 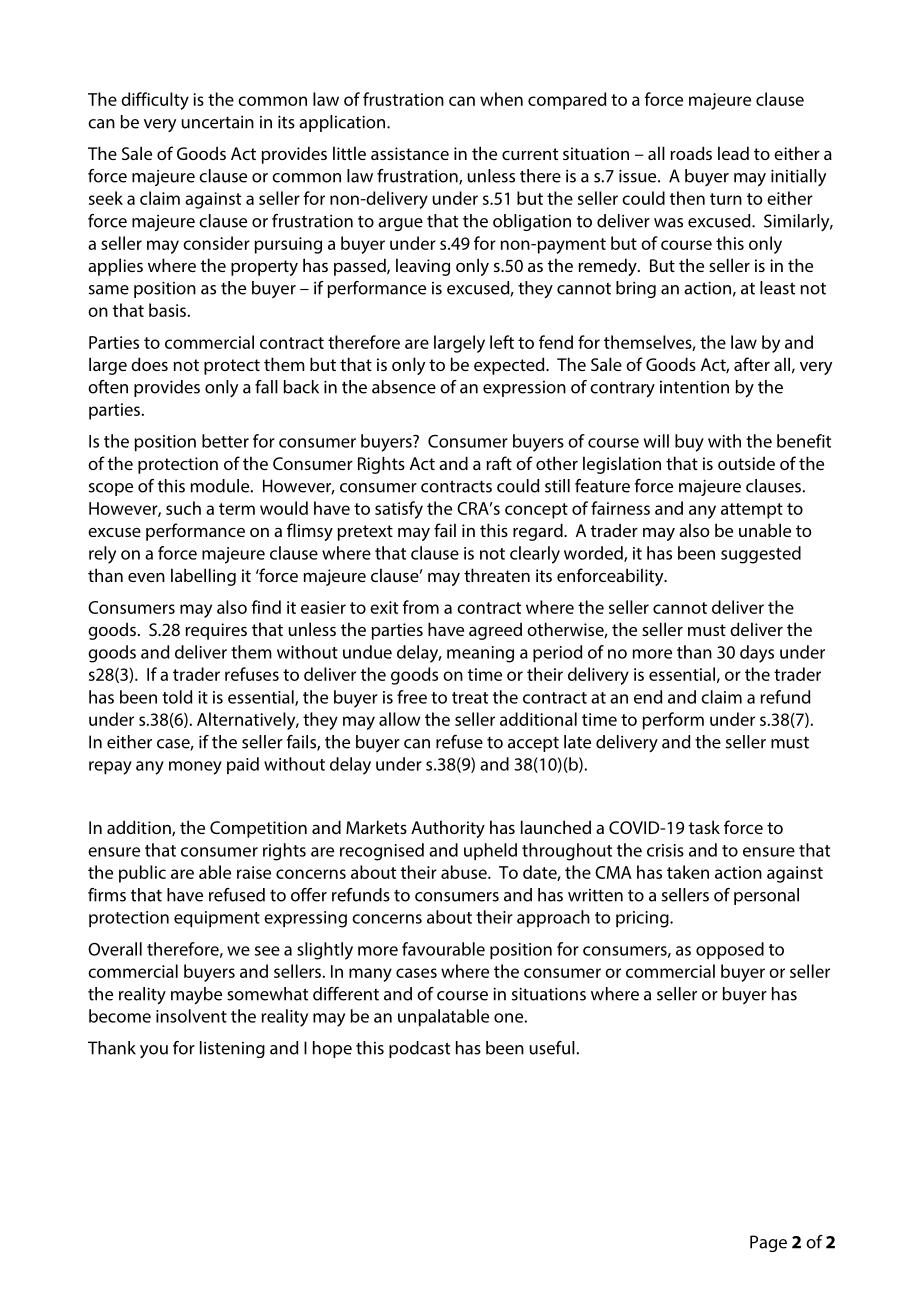 I want to click on uncertain, so click(x=217, y=122).
